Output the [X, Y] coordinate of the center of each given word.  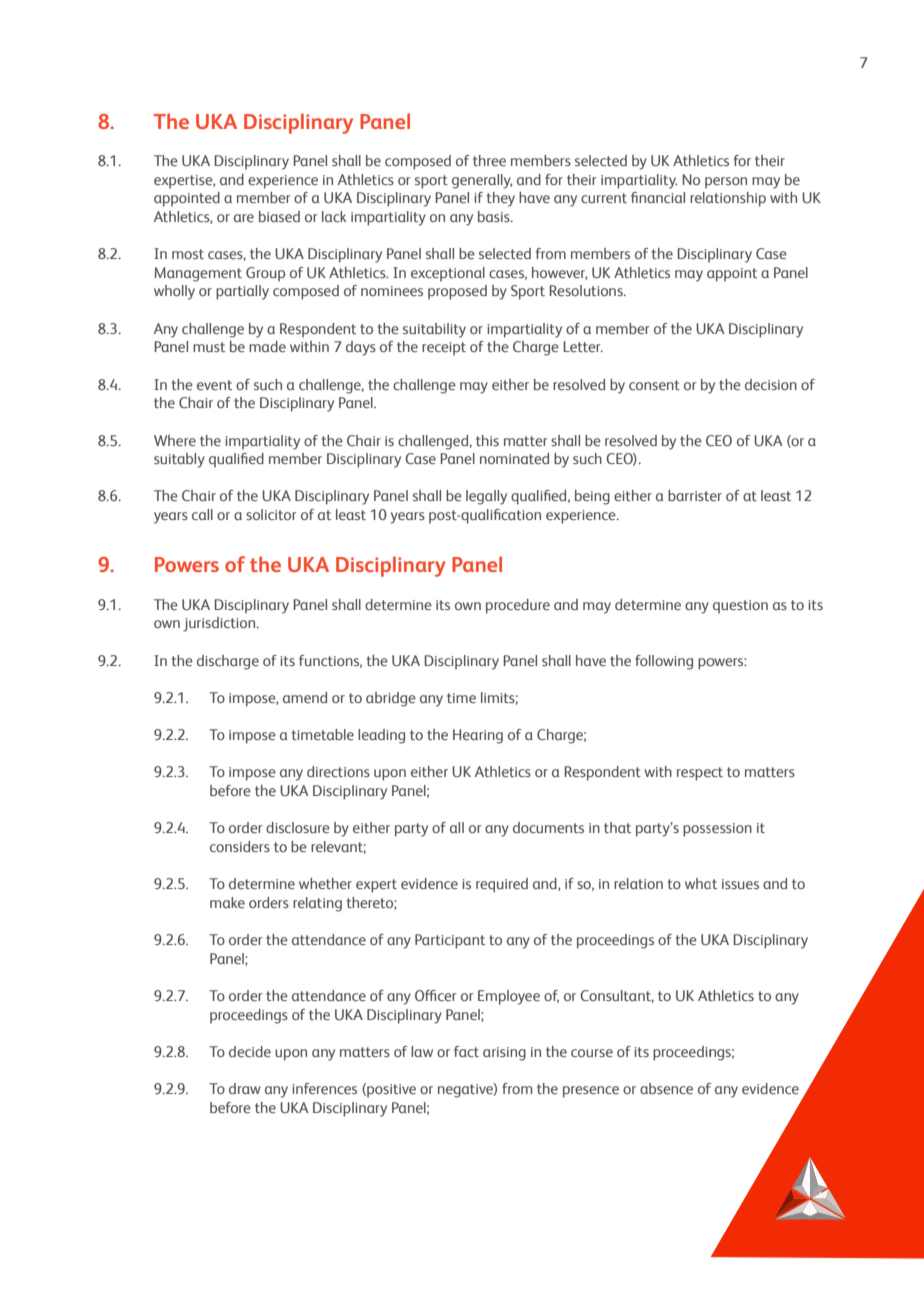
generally [482, 181]
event [214, 385]
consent [654, 385]
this [487, 440]
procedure [518, 606]
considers [240, 846]
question [740, 607]
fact [466, 1051]
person [726, 183]
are [244, 218]
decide [250, 1051]
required [502, 885]
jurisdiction [220, 624]
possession [717, 830]
